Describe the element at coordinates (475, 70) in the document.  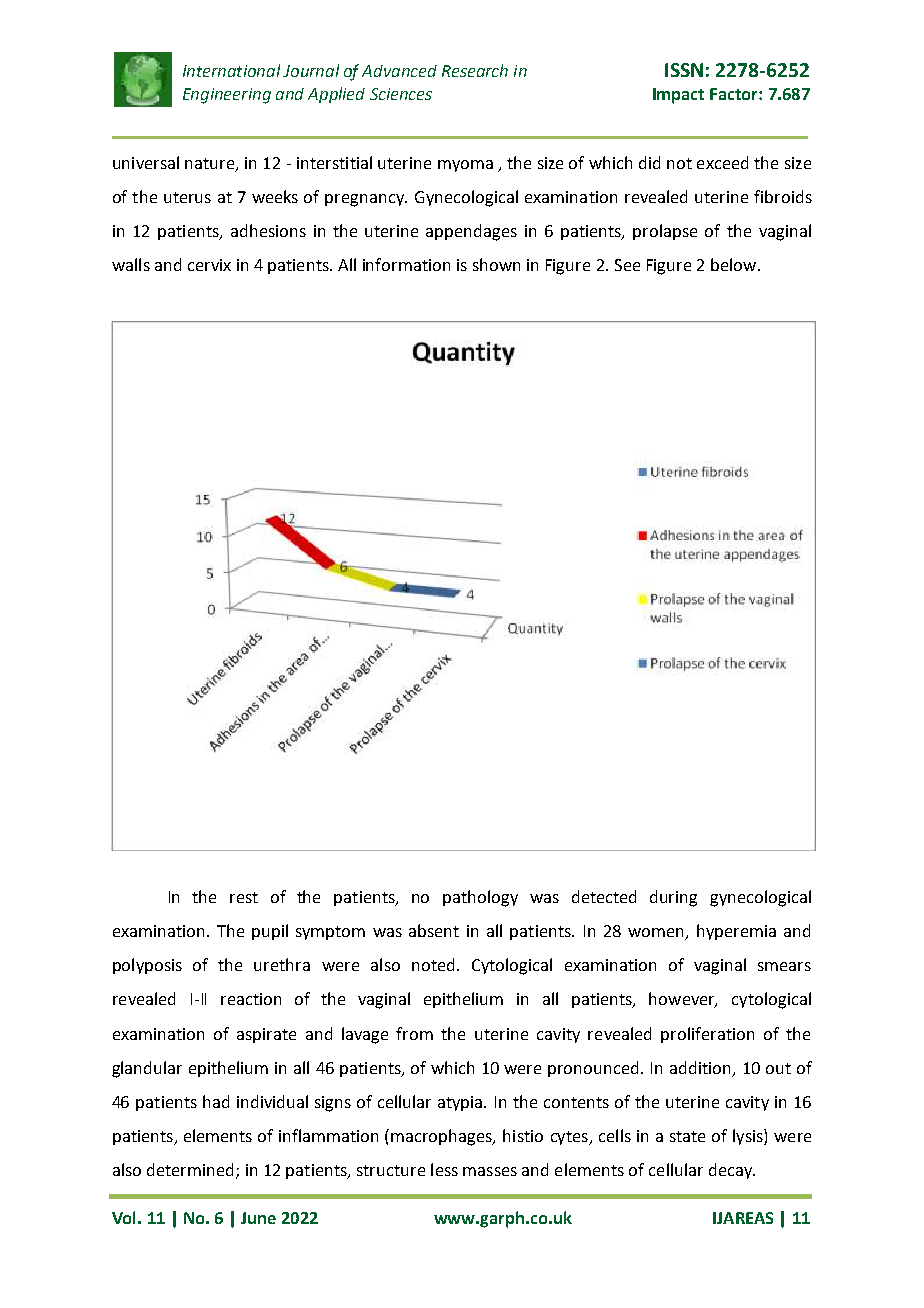
I see `Research` at that location.
